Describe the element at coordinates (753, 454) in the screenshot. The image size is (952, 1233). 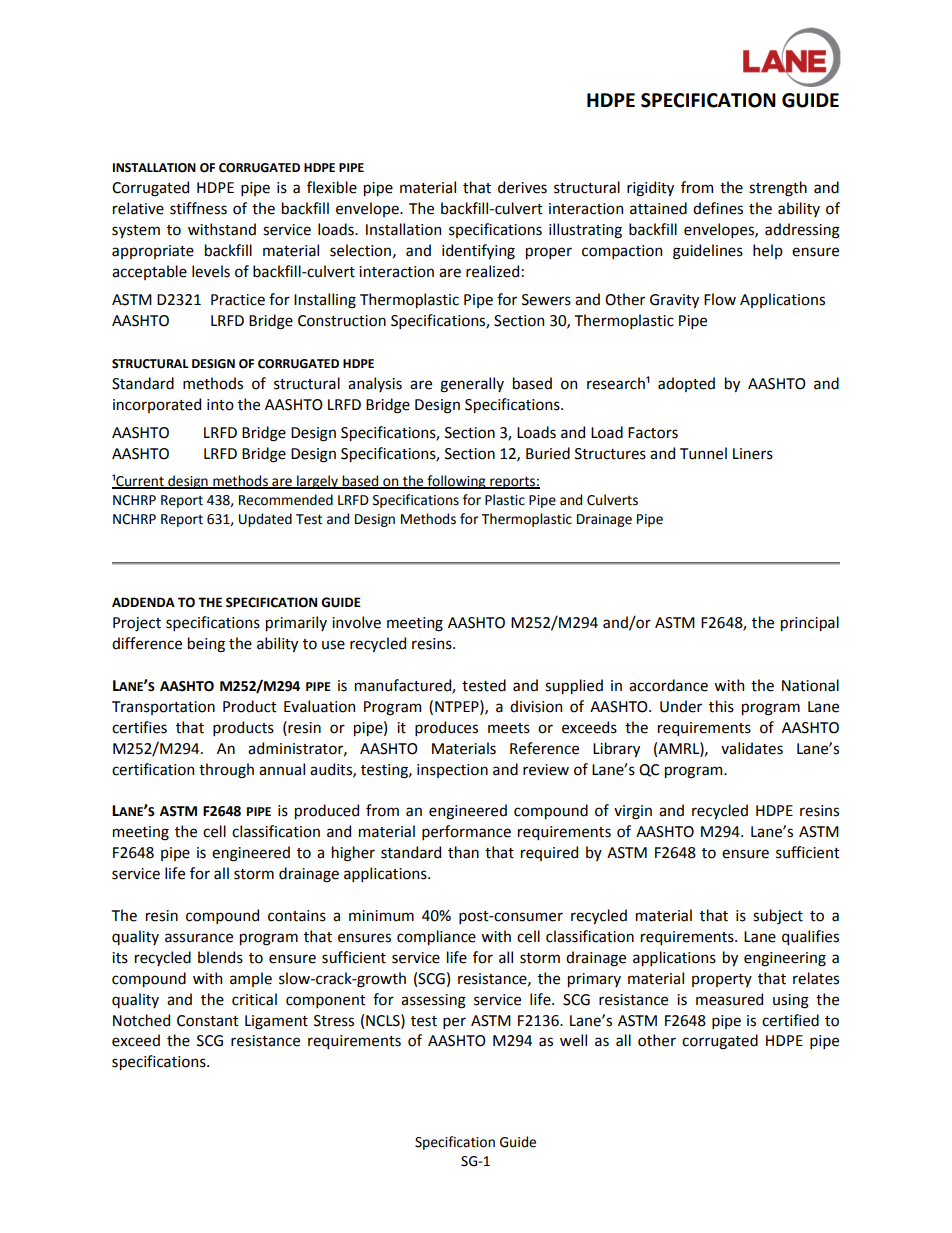
I see `Liners` at that location.
